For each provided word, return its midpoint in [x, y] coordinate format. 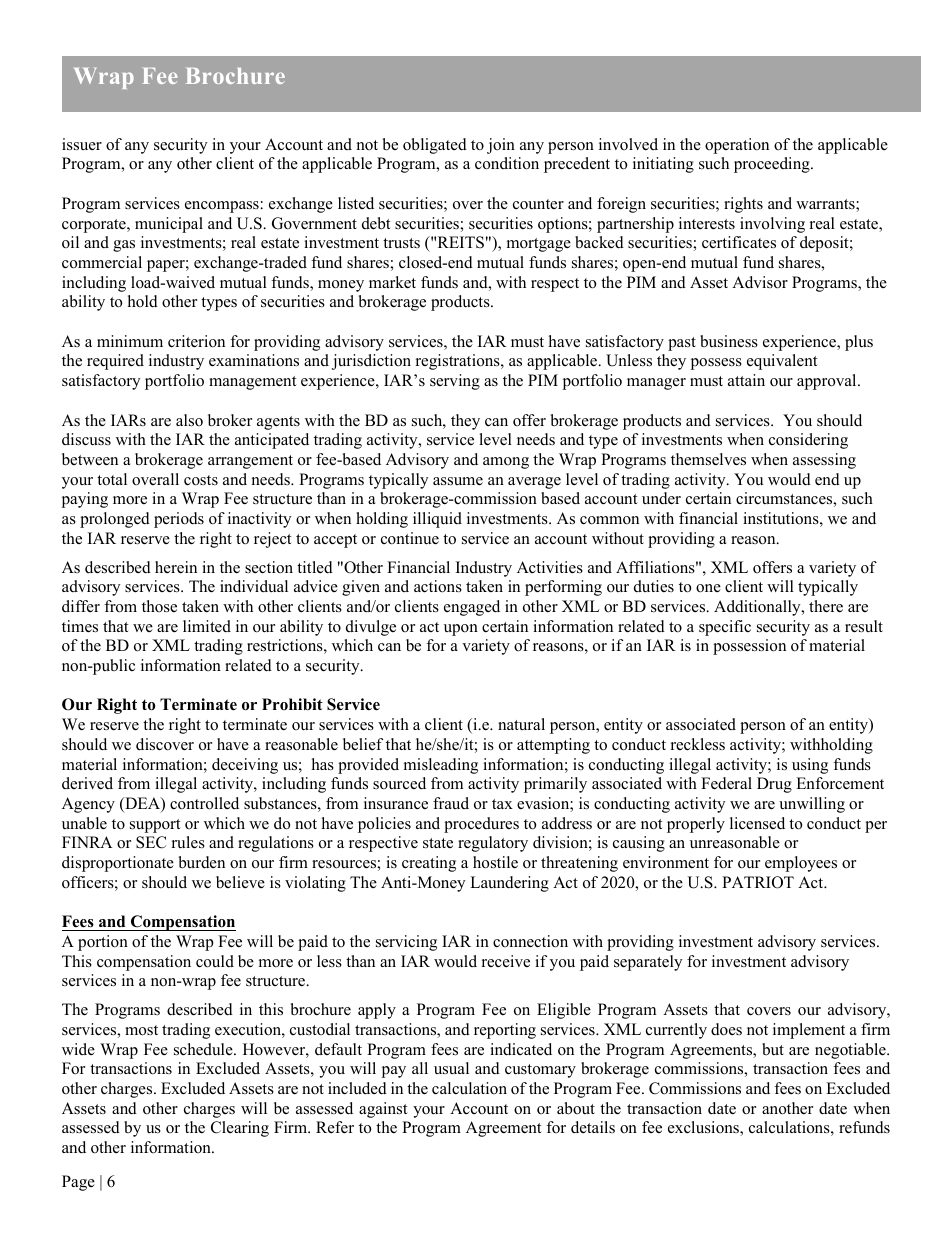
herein [176, 567]
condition [507, 163]
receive [506, 961]
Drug [774, 785]
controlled [204, 803]
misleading [441, 766]
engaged [472, 608]
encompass [222, 207]
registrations [459, 362]
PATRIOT [758, 882]
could [215, 961]
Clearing [240, 1129]
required [115, 362]
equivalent [782, 362]
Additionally [758, 608]
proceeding [773, 165]
